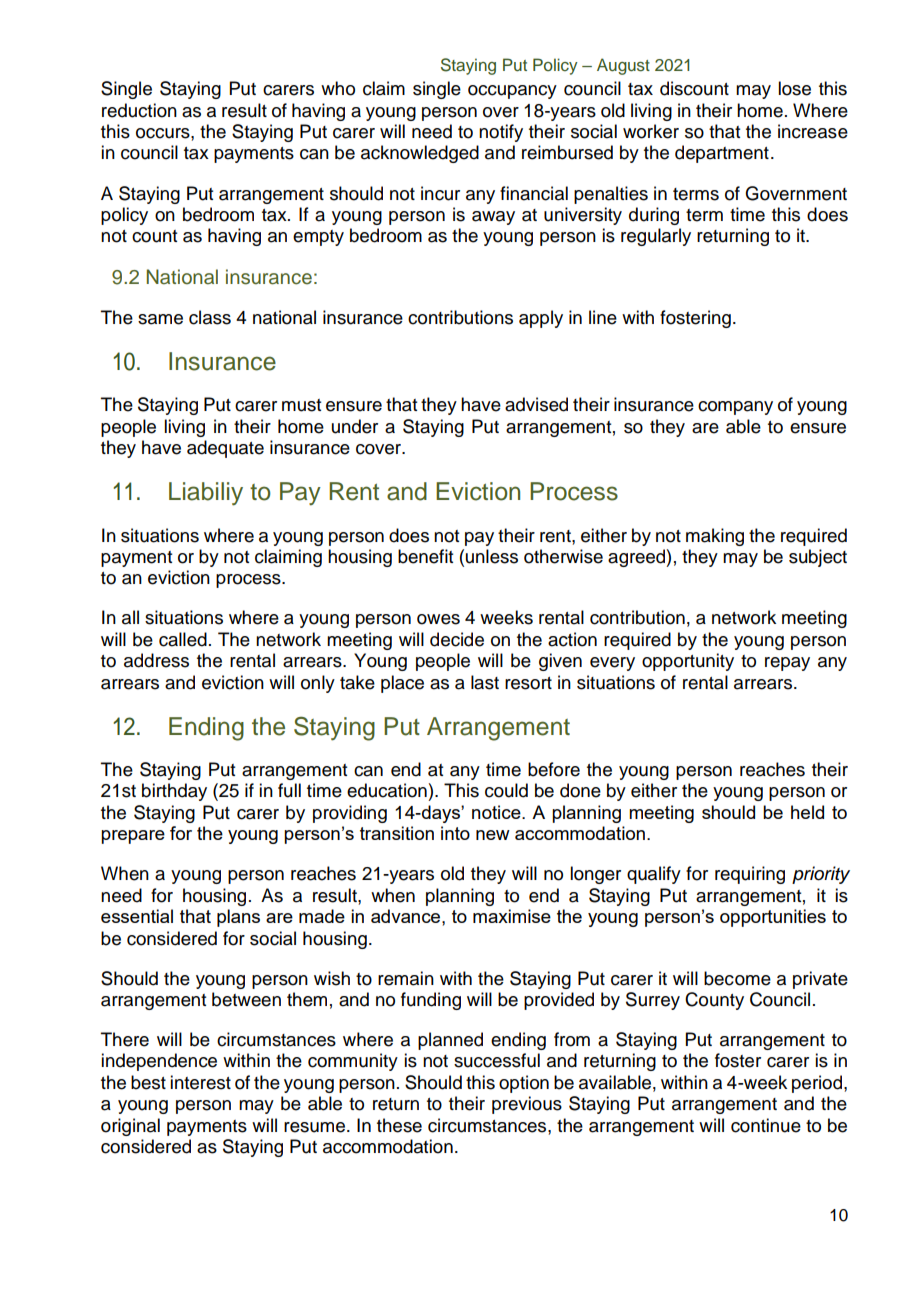  I want to click on successful, so click(497, 1060).
